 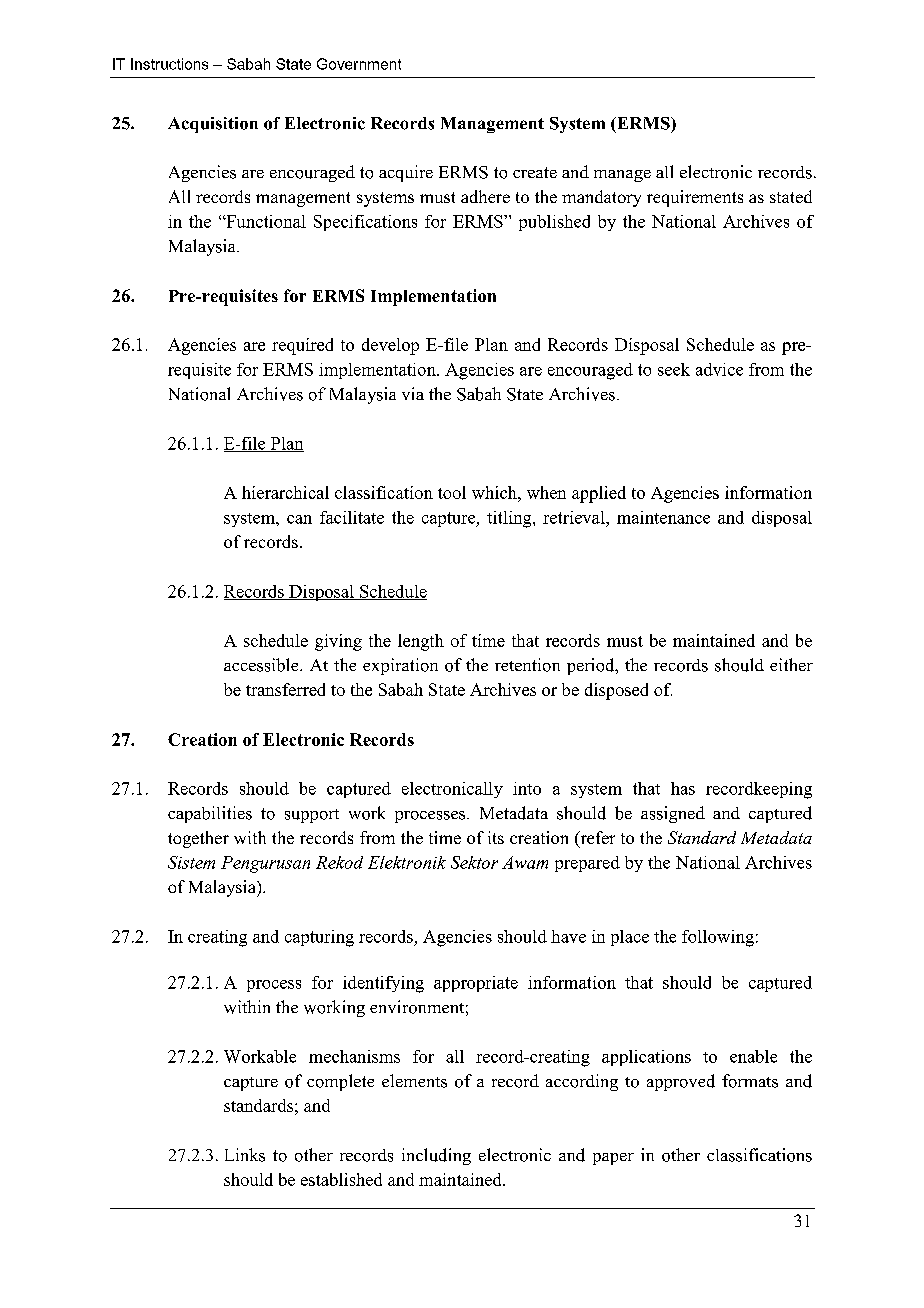 What do you see at coordinates (285, 492) in the image?
I see `hierarchical` at bounding box center [285, 492].
